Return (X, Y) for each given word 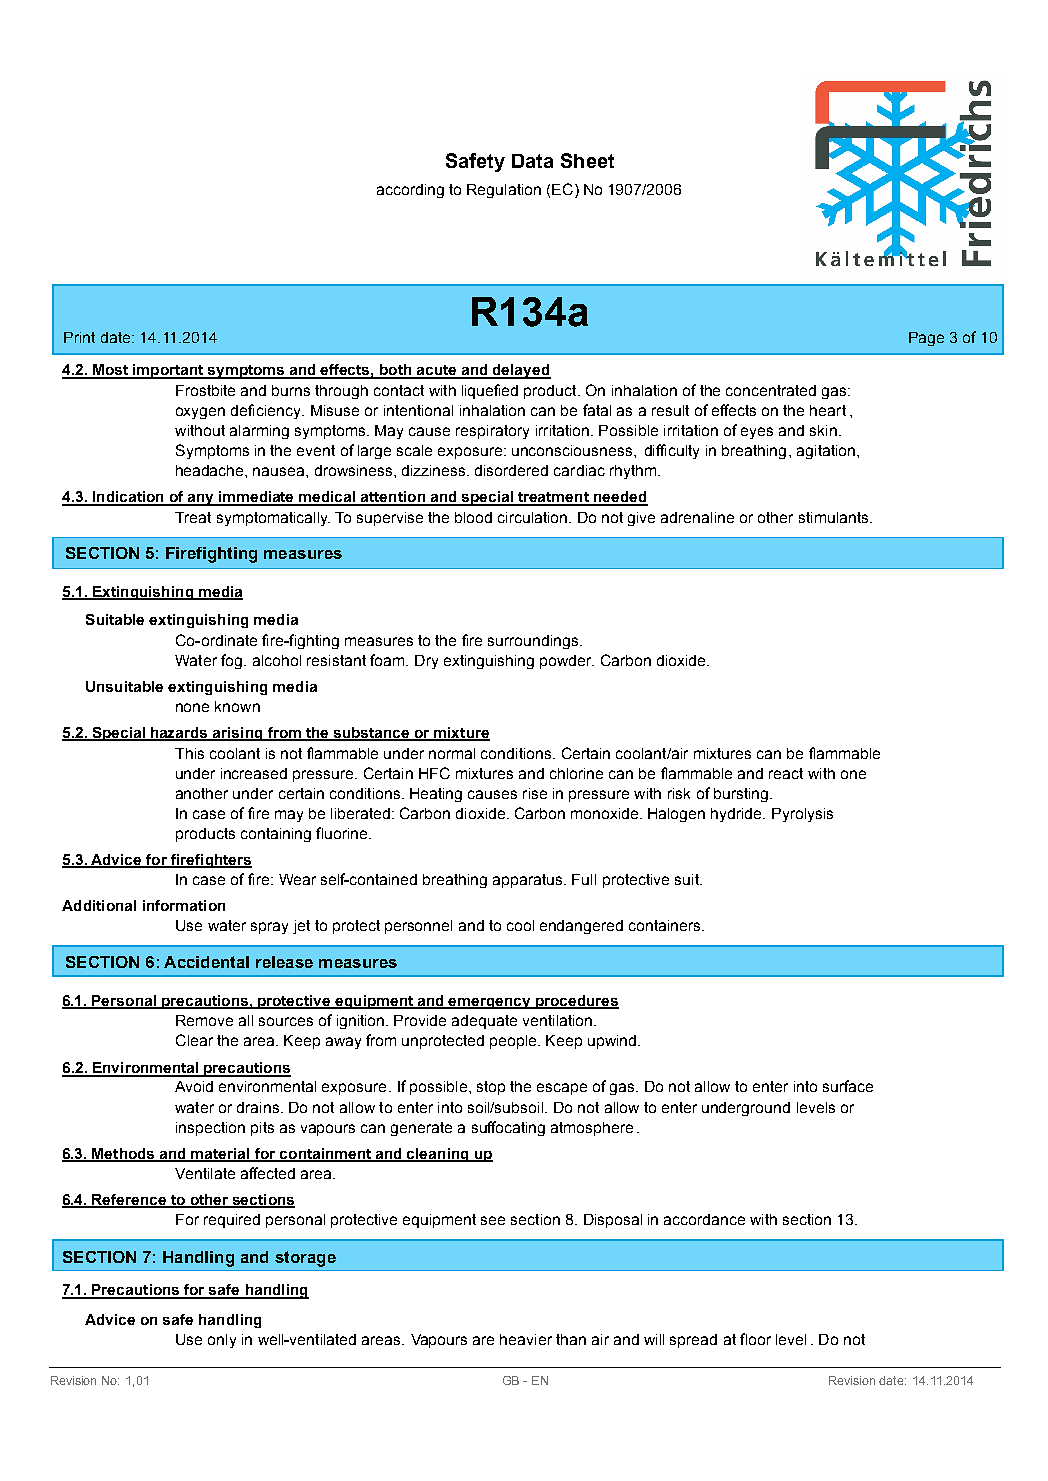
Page (926, 339)
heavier (526, 1339)
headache (211, 470)
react (786, 773)
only (222, 1341)
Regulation (504, 191)
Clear (194, 1040)
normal (452, 753)
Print (79, 337)
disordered (511, 470)
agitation (826, 452)
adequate (484, 1022)
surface (848, 1086)
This (189, 753)
